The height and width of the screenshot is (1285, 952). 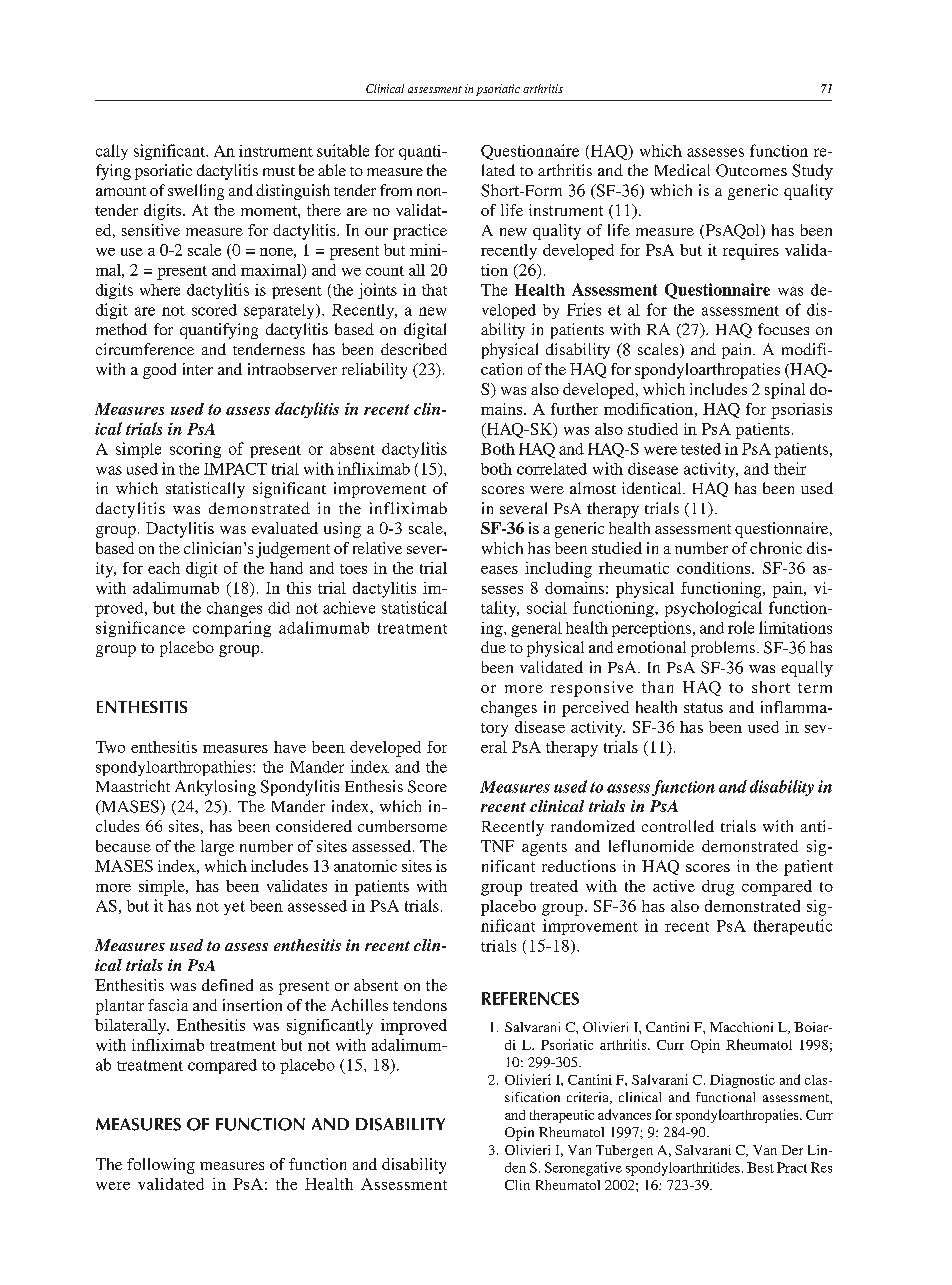 What do you see at coordinates (196, 192) in the screenshot?
I see `swelling` at bounding box center [196, 192].
